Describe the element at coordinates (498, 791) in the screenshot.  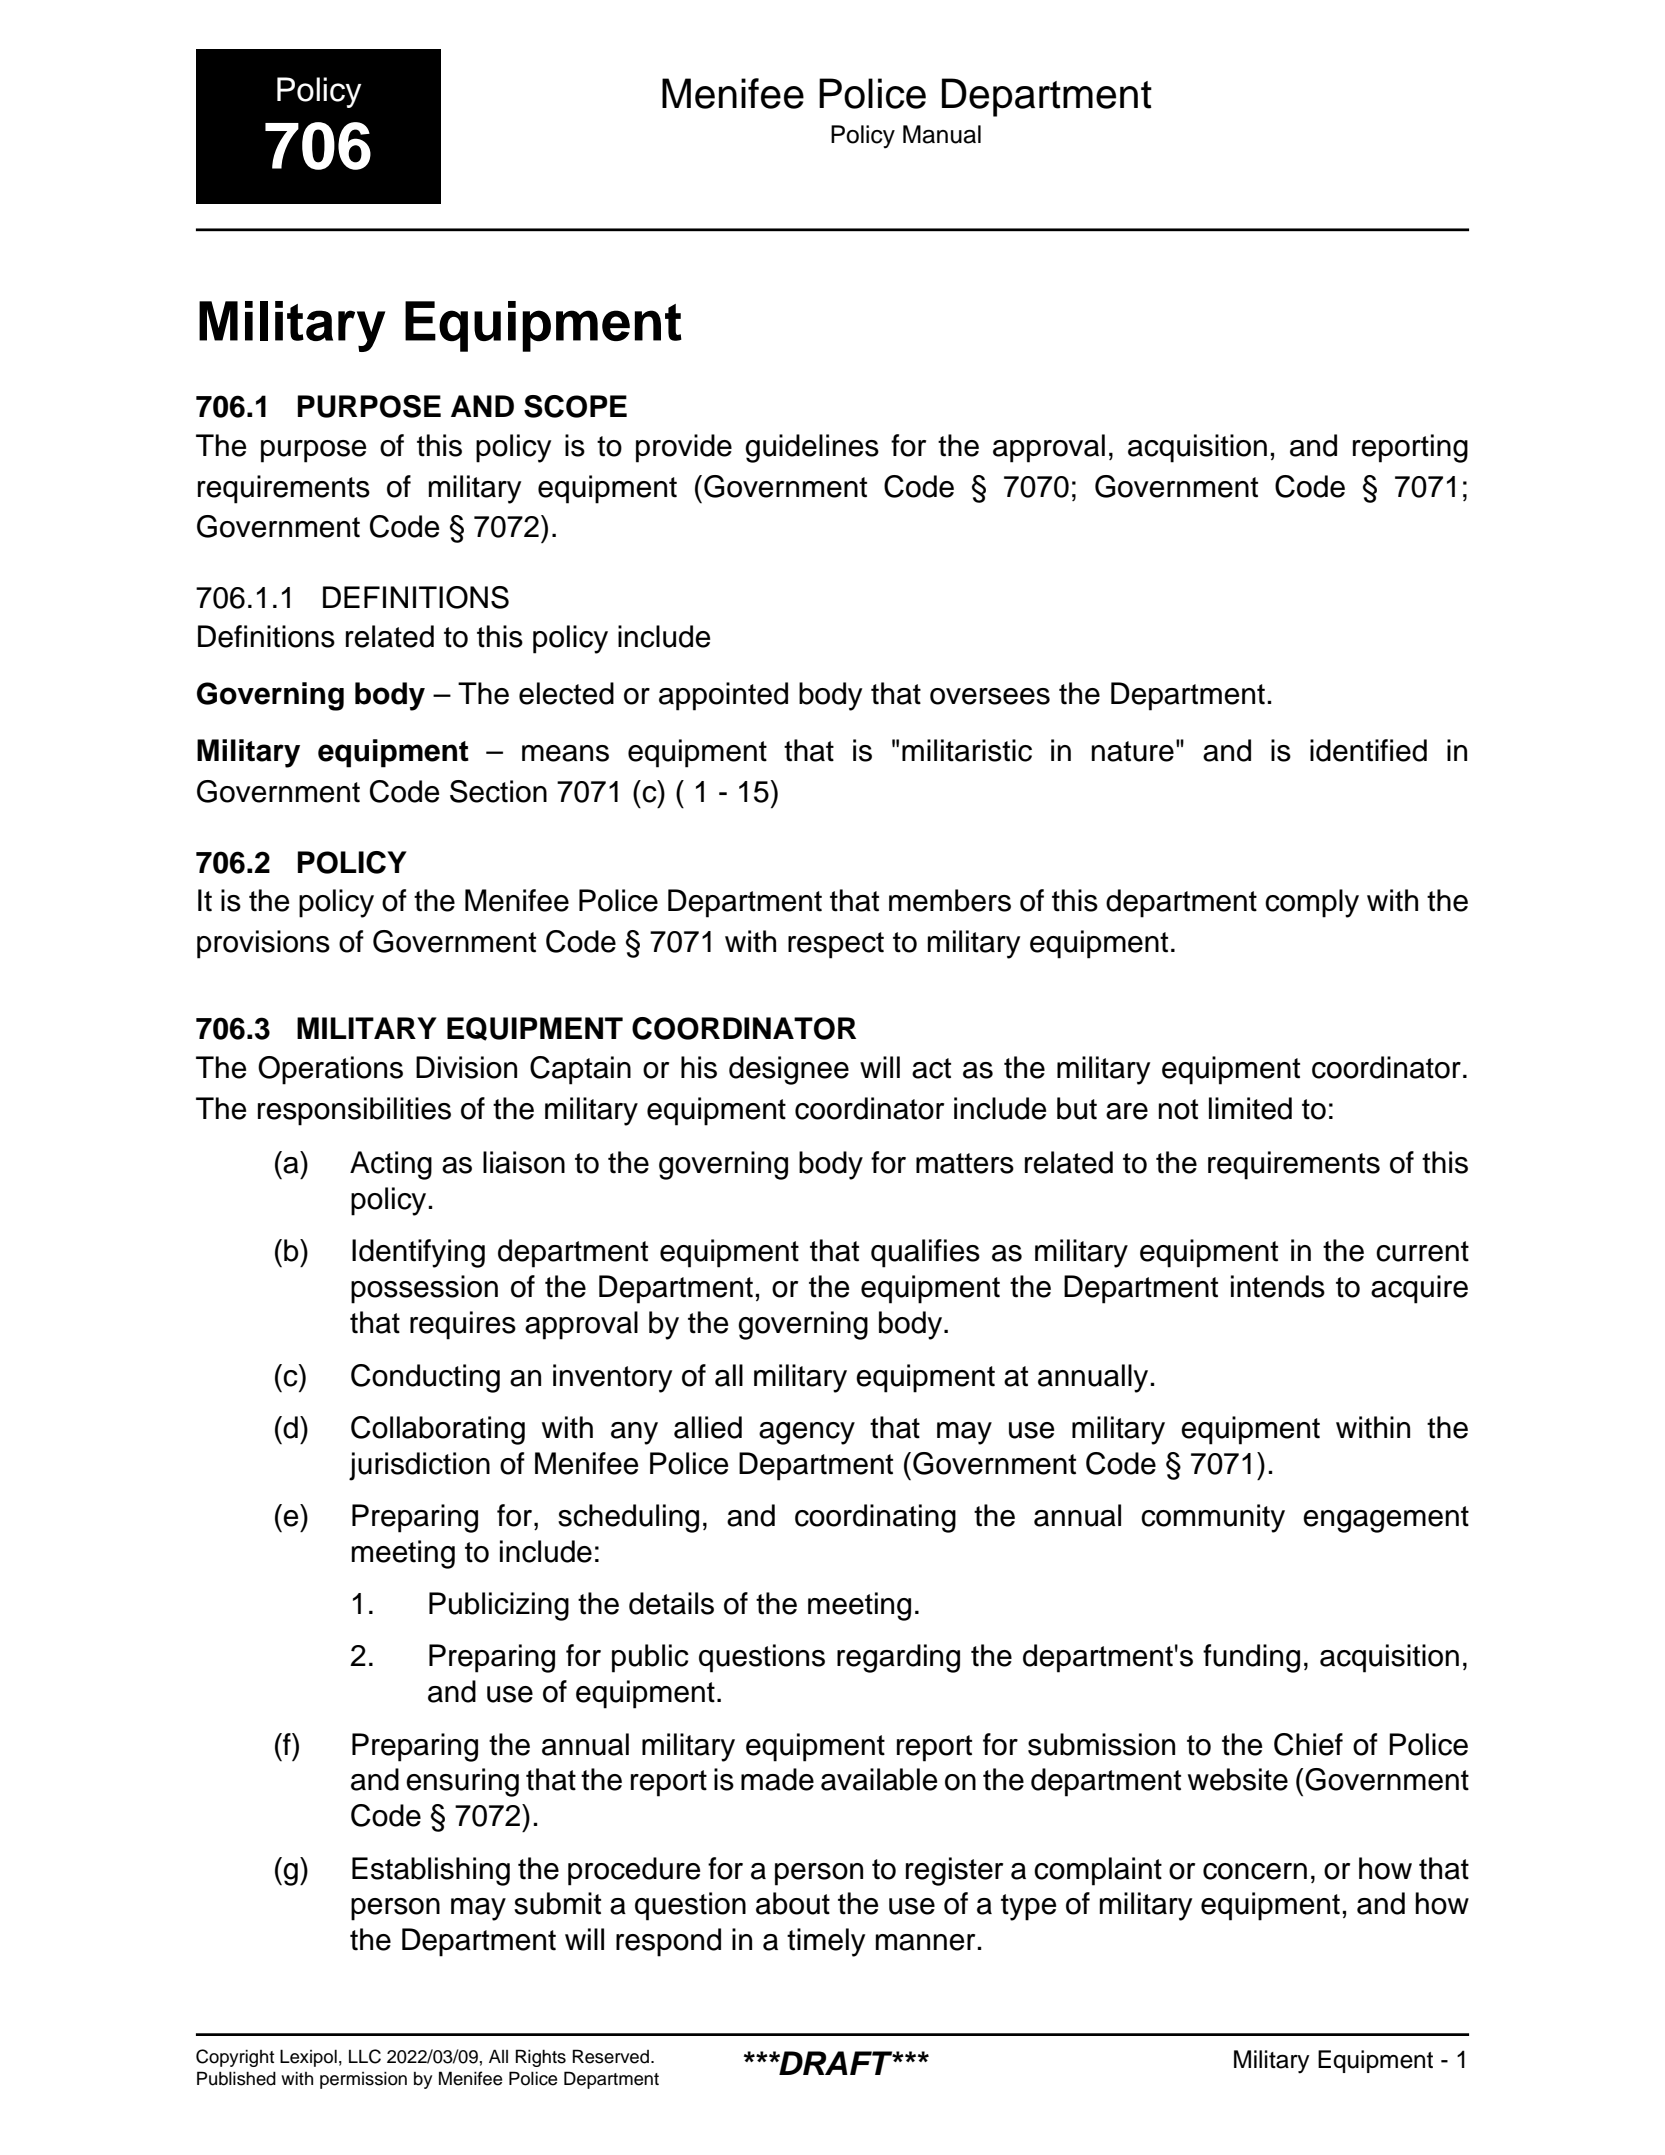
I see `Section` at that location.
